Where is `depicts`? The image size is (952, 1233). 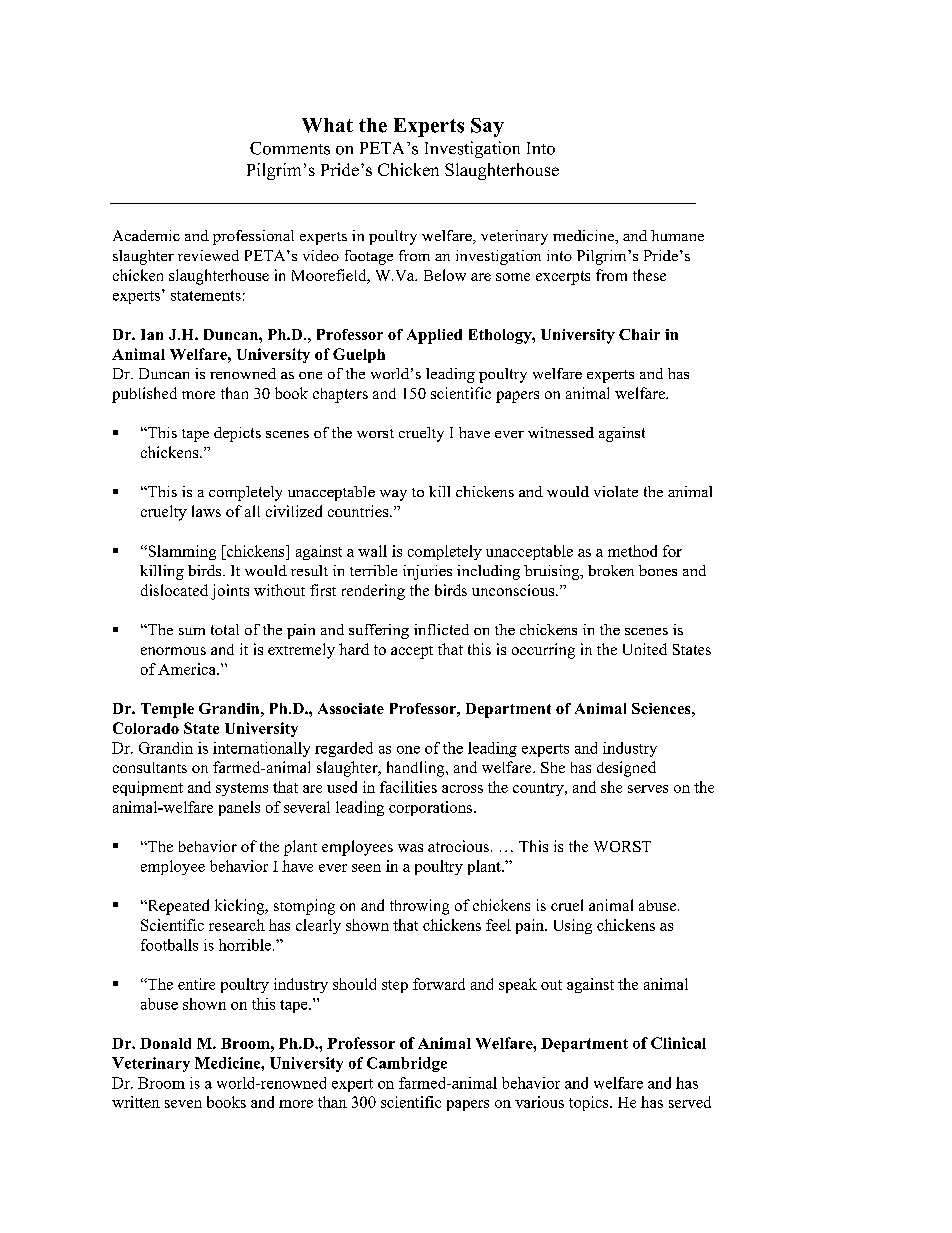 depicts is located at coordinates (237, 434).
